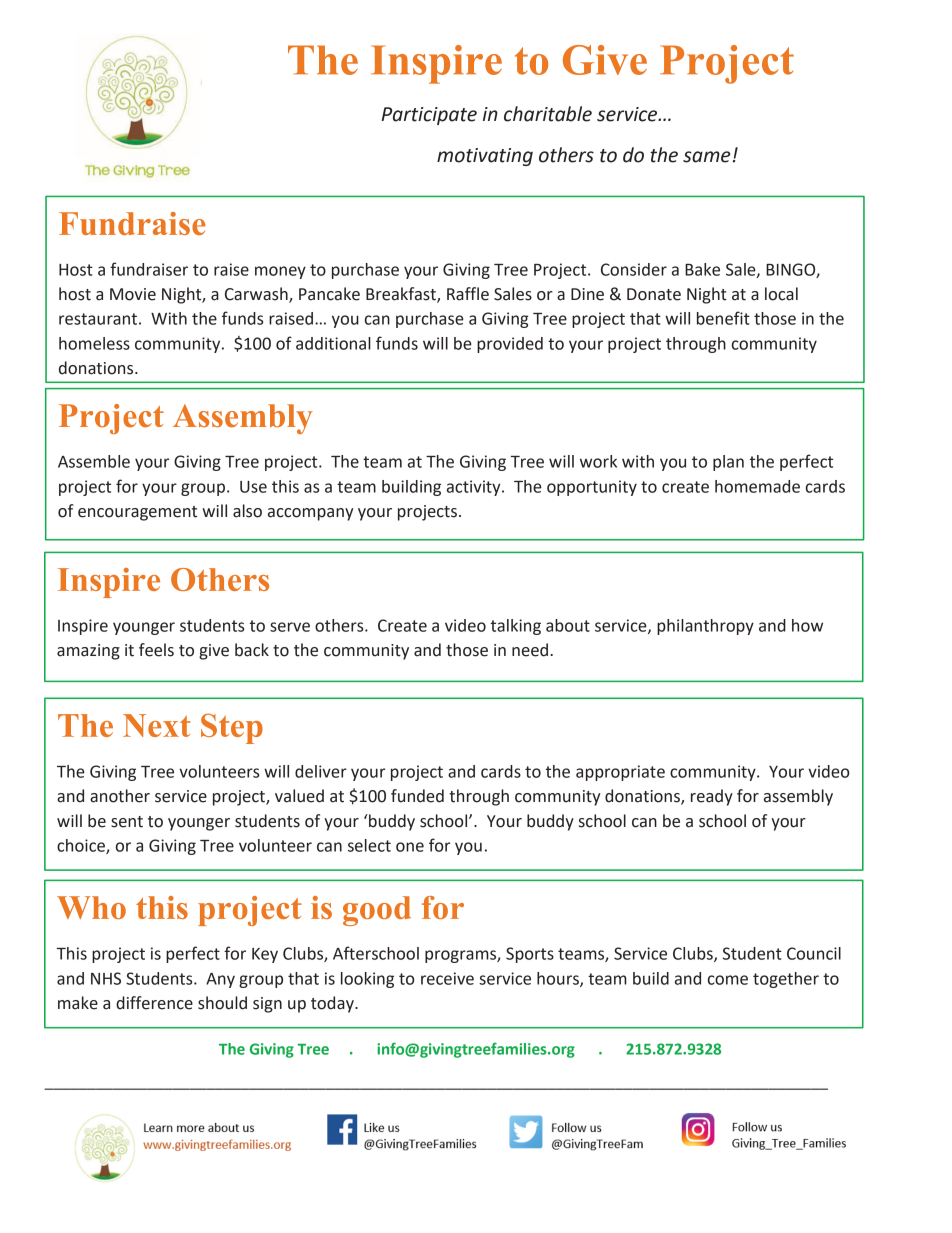 Image resolution: width=952 pixels, height=1233 pixels. What do you see at coordinates (429, 116) in the document?
I see `Participate` at bounding box center [429, 116].
